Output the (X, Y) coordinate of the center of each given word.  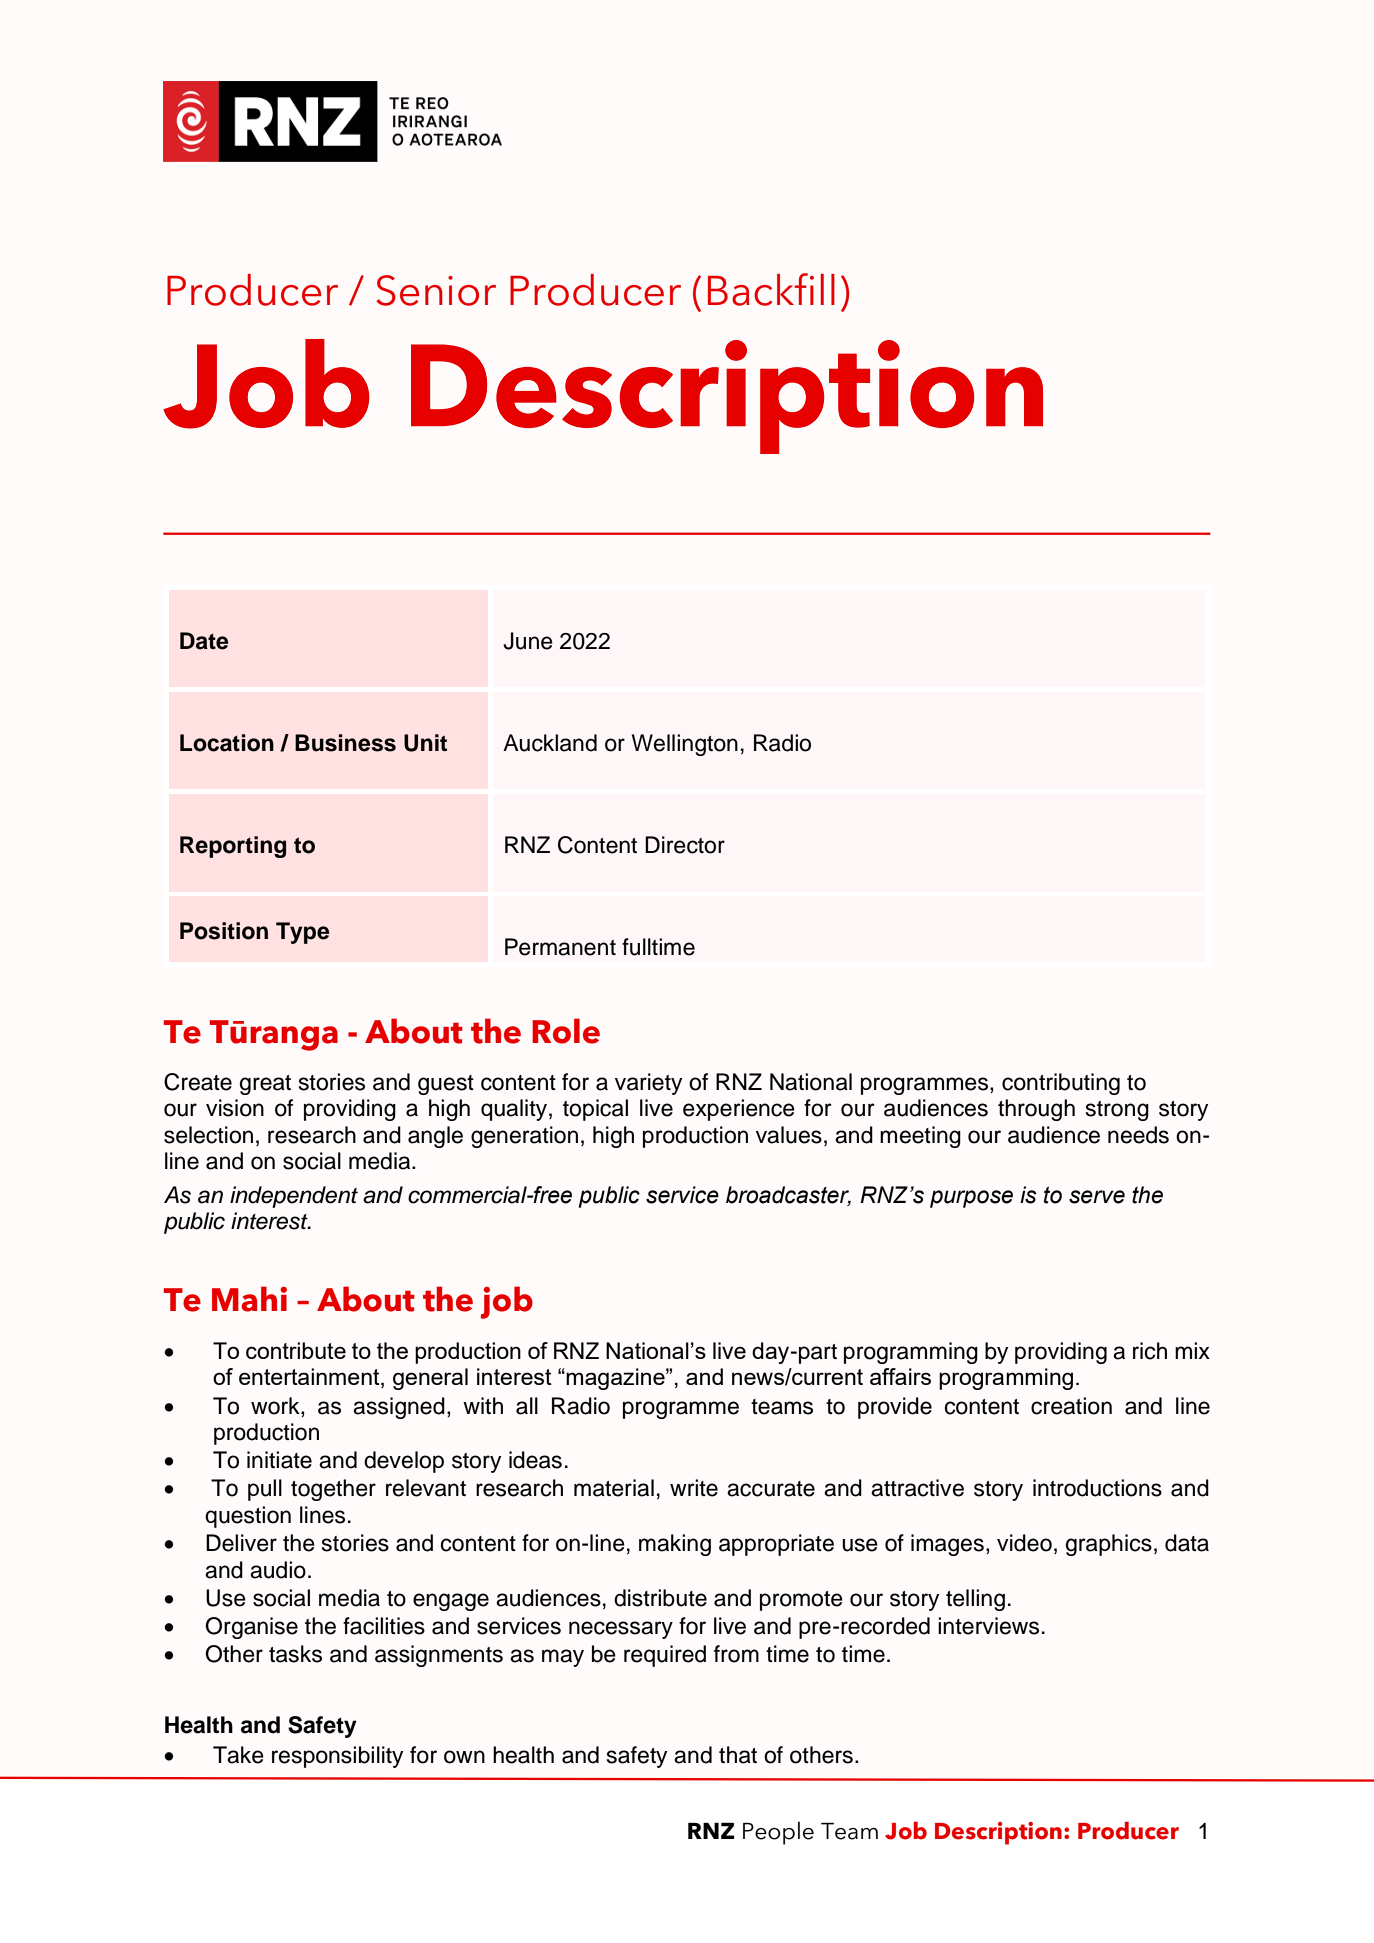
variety (648, 1084)
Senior (436, 290)
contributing (1061, 1084)
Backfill (771, 289)
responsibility (337, 1757)
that (738, 1755)
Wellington (685, 745)
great (265, 1085)
